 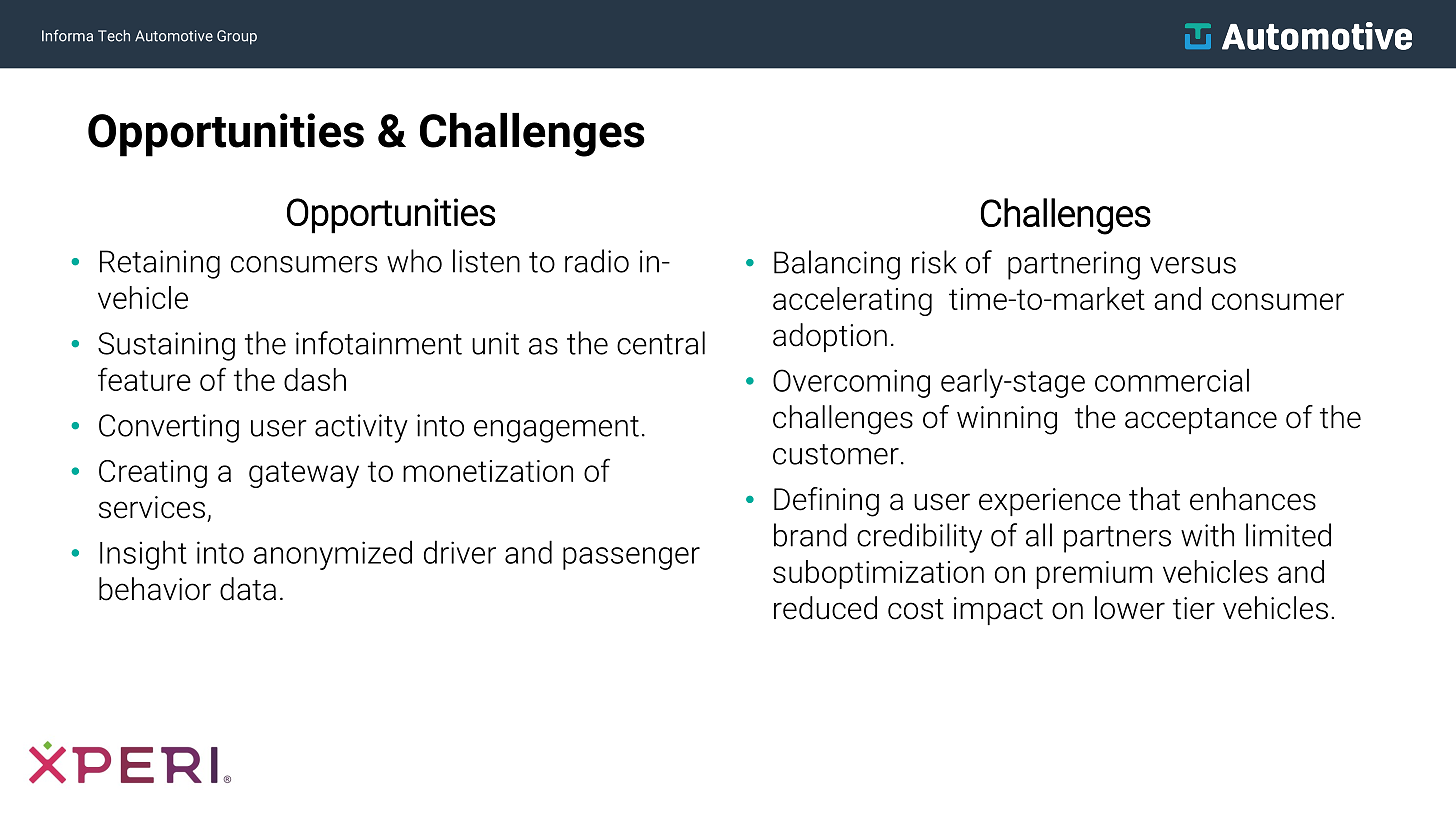 What do you see at coordinates (169, 428) in the screenshot?
I see `Converting` at bounding box center [169, 428].
